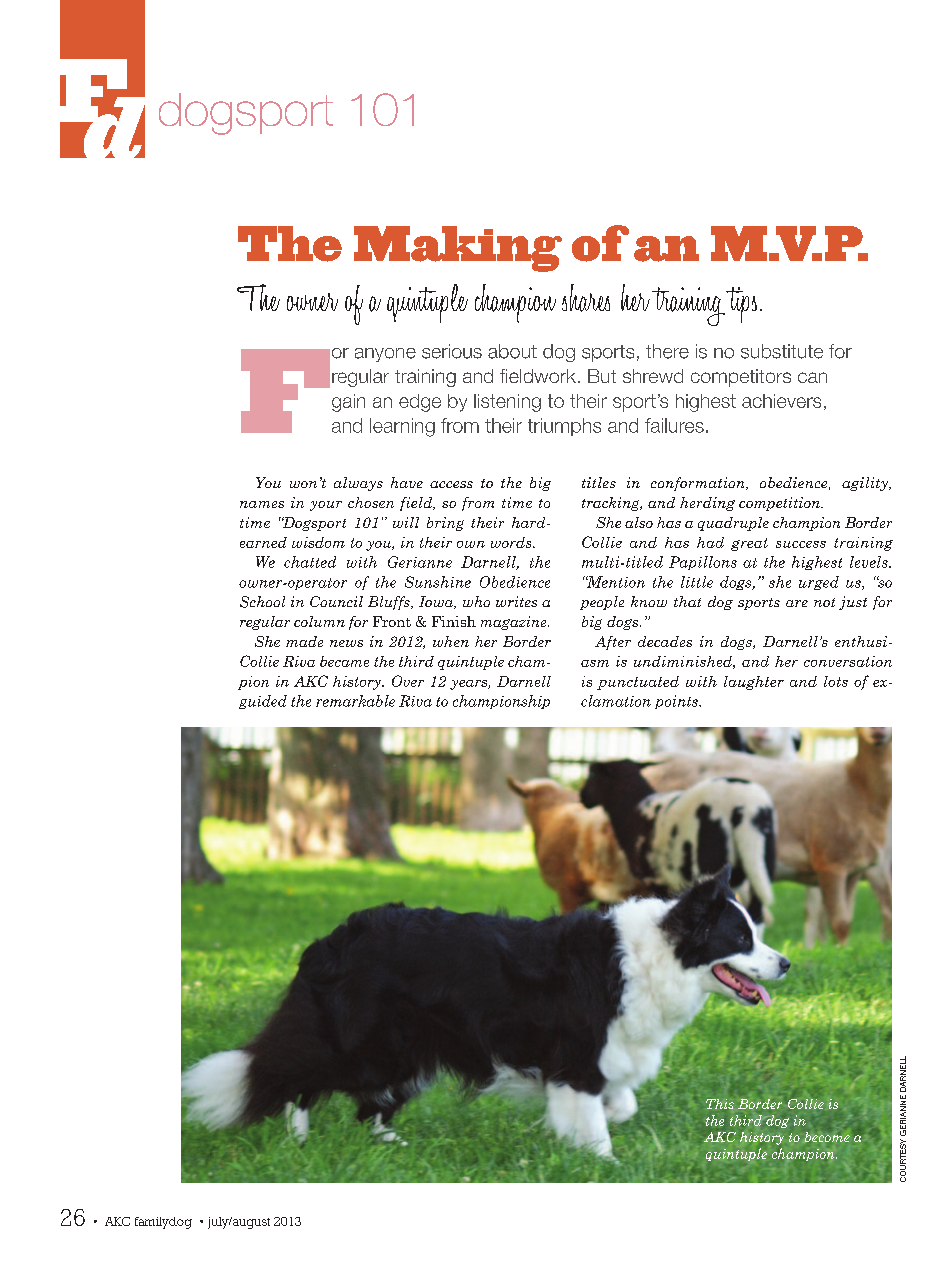 The height and width of the screenshot is (1280, 952). I want to click on tips, so click(741, 305).
